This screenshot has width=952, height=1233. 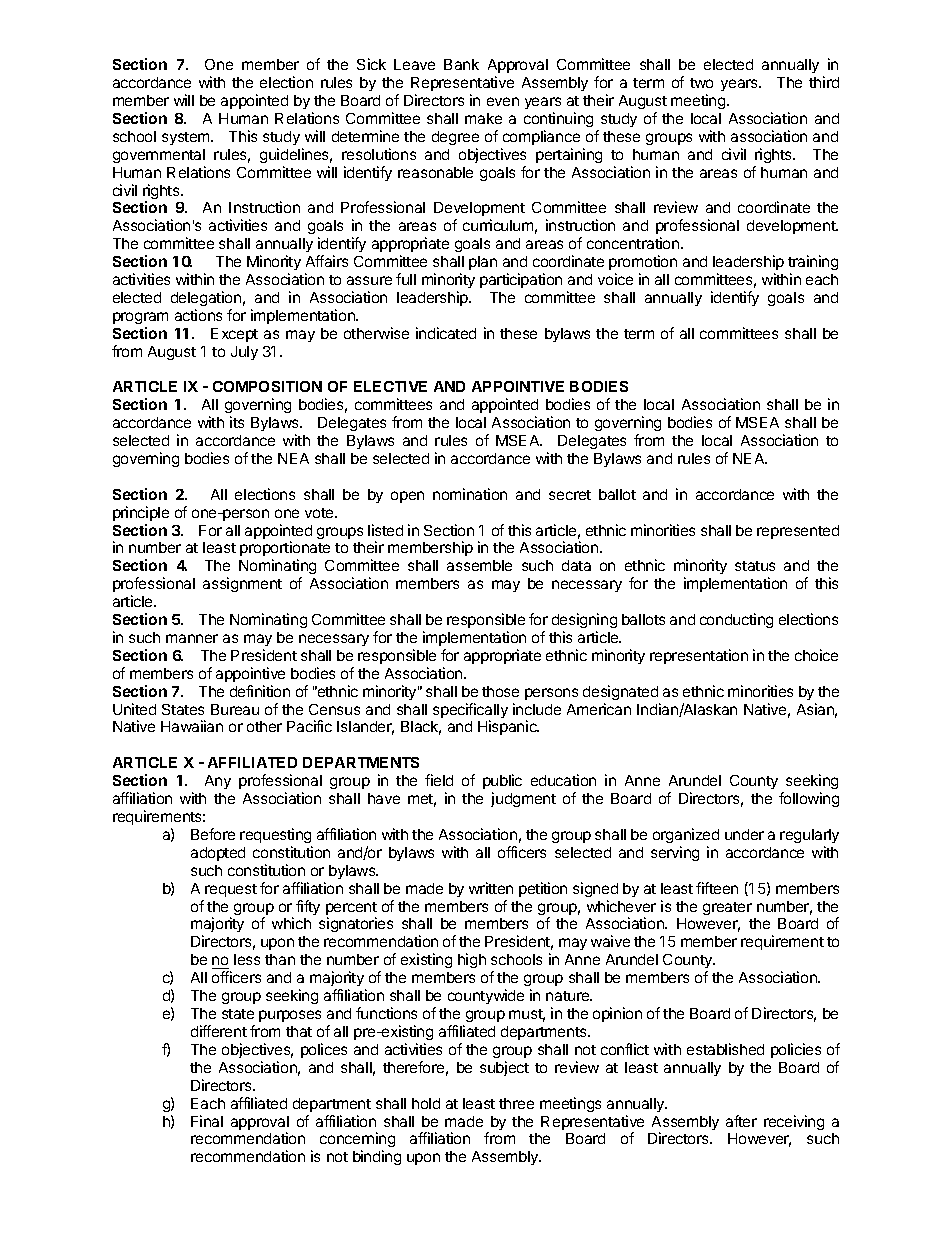 What do you see at coordinates (470, 494) in the screenshot?
I see `nomination` at bounding box center [470, 494].
